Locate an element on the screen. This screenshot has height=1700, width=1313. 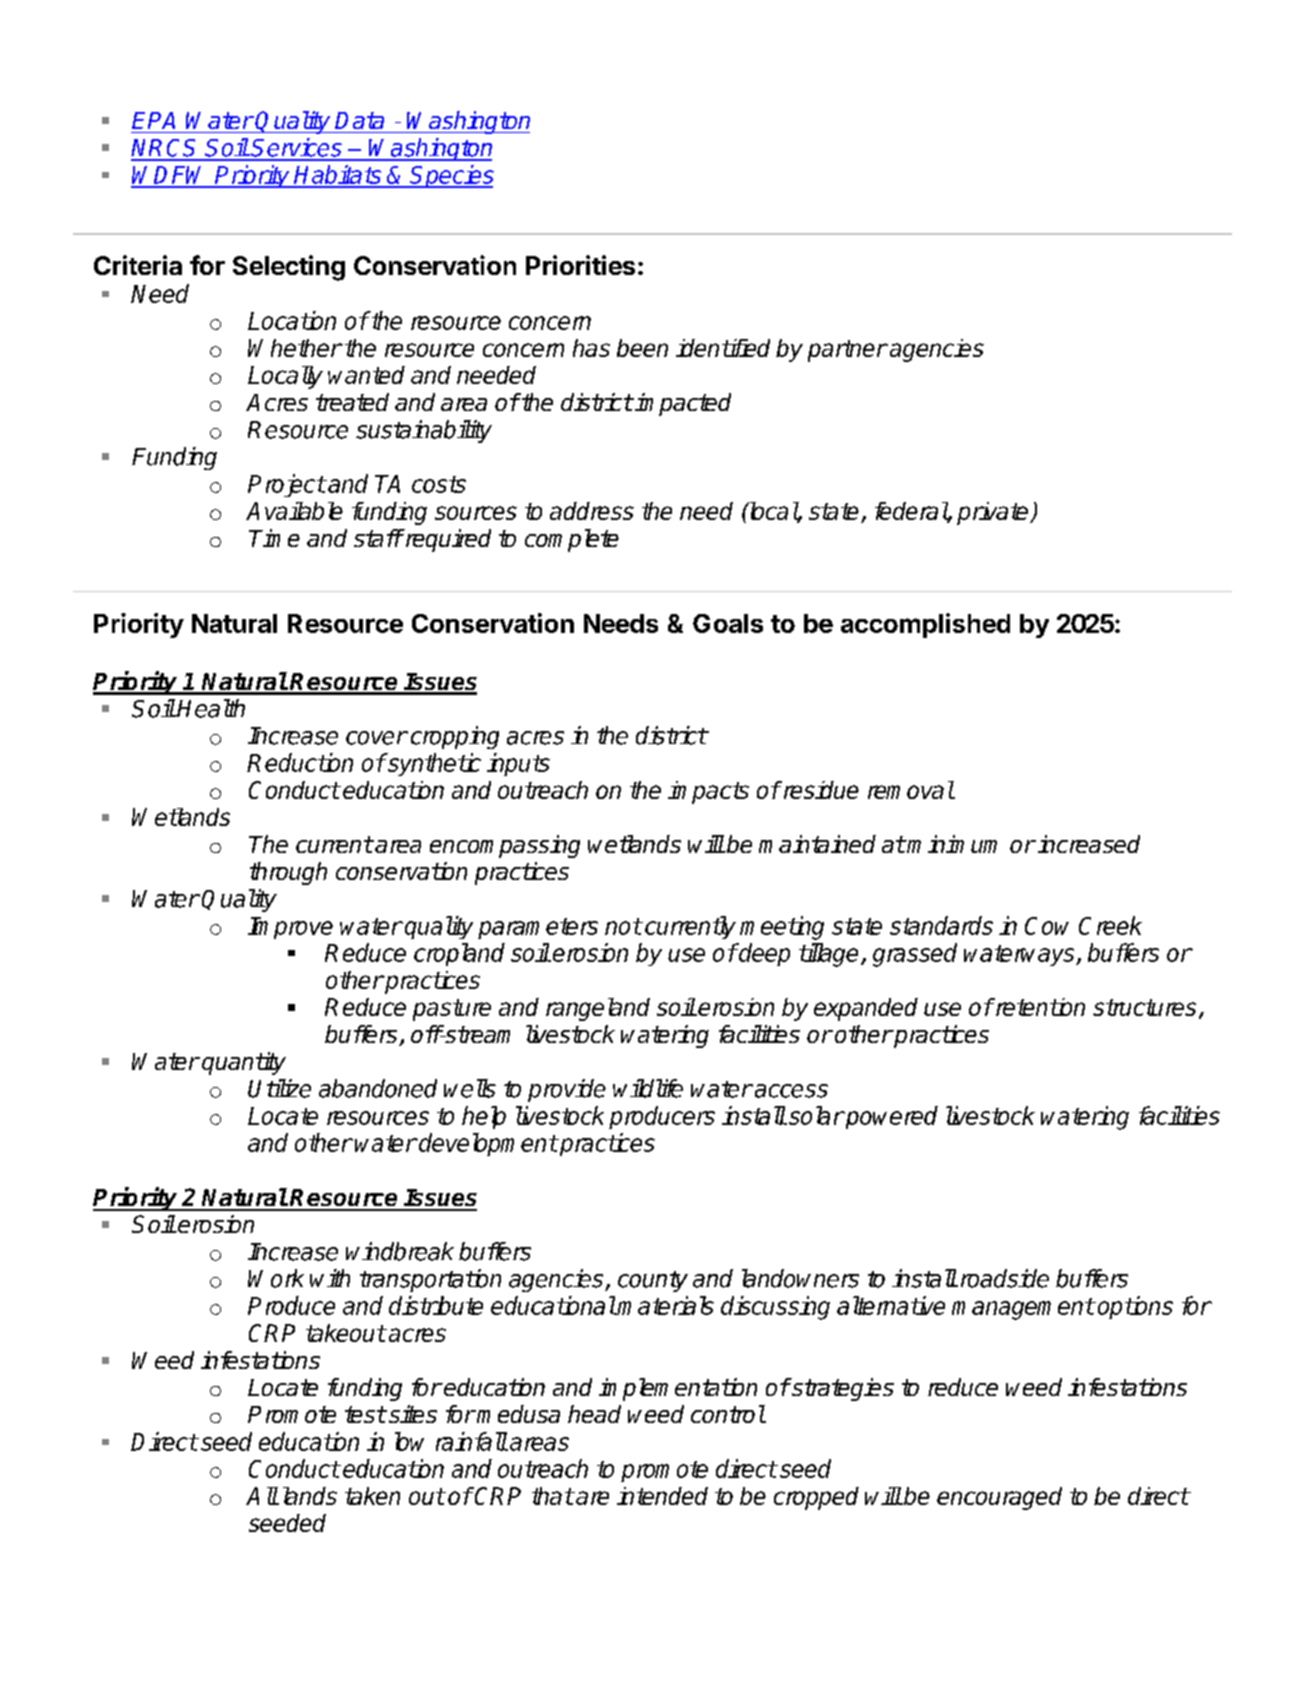
Data is located at coordinates (359, 120).
